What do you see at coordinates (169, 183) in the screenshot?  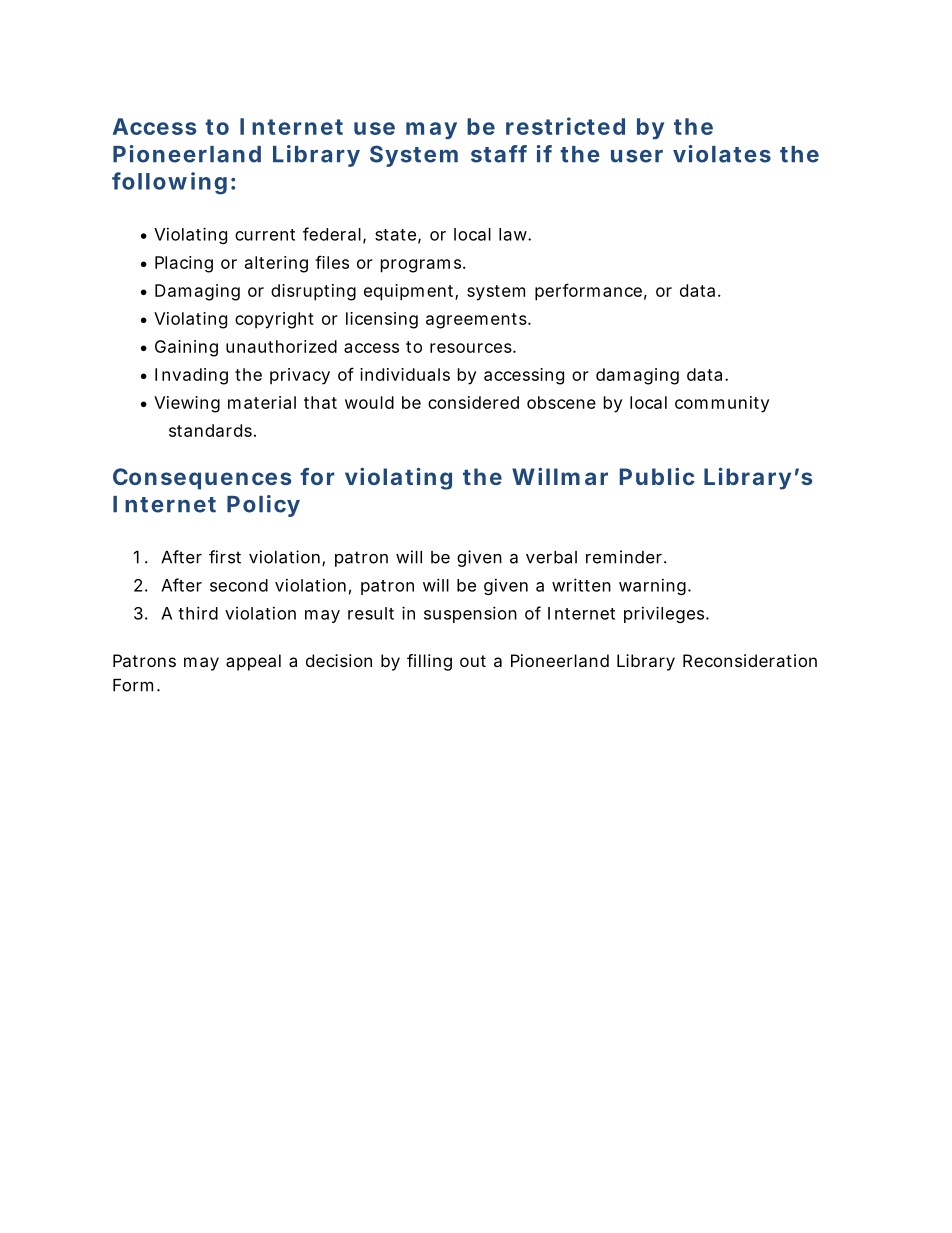 I see `following` at bounding box center [169, 183].
